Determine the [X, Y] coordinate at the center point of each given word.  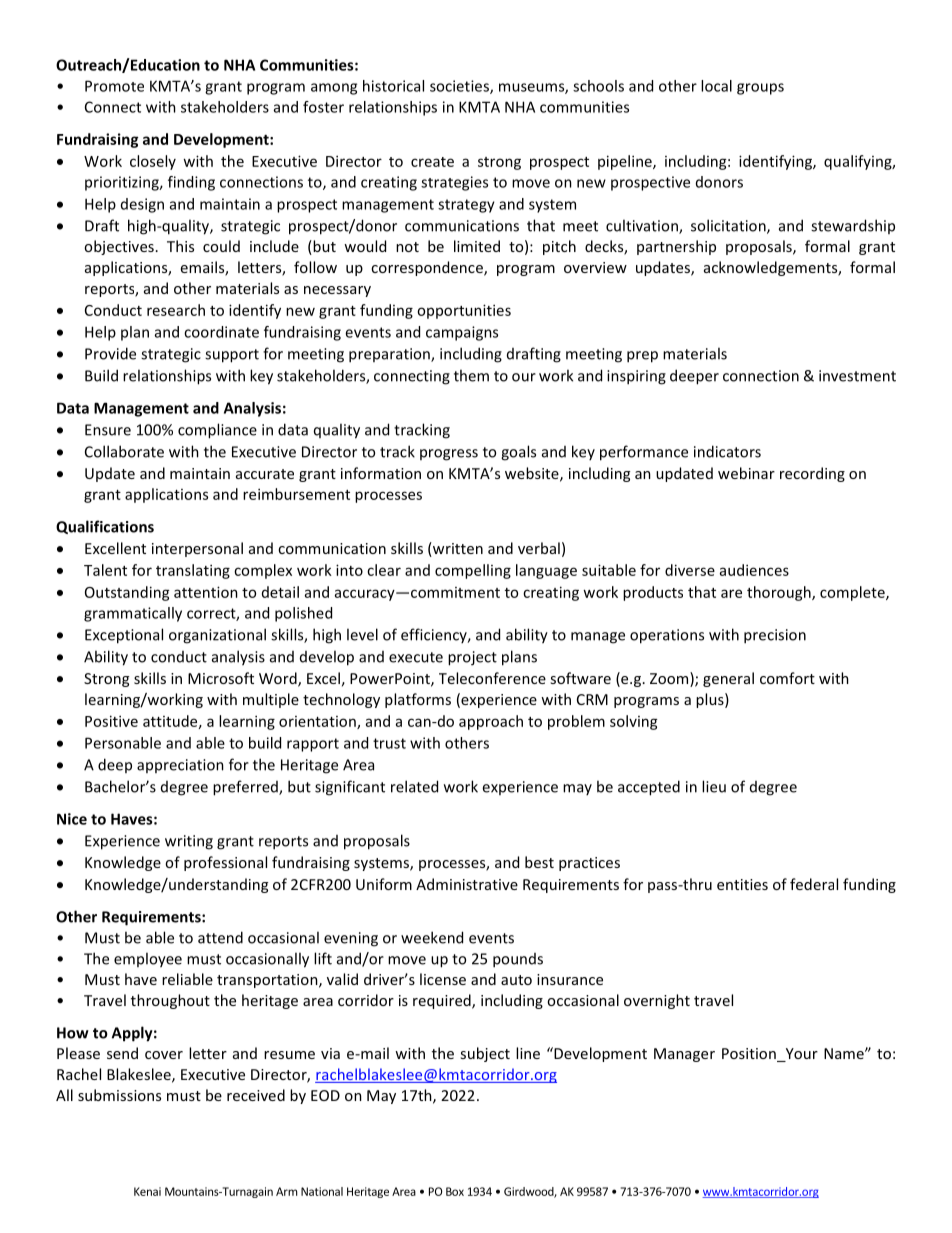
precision [775, 636]
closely [153, 162]
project [472, 658]
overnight [657, 1001]
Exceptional [124, 636]
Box [455, 1191]
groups [760, 89]
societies [460, 87]
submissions [119, 1095]
